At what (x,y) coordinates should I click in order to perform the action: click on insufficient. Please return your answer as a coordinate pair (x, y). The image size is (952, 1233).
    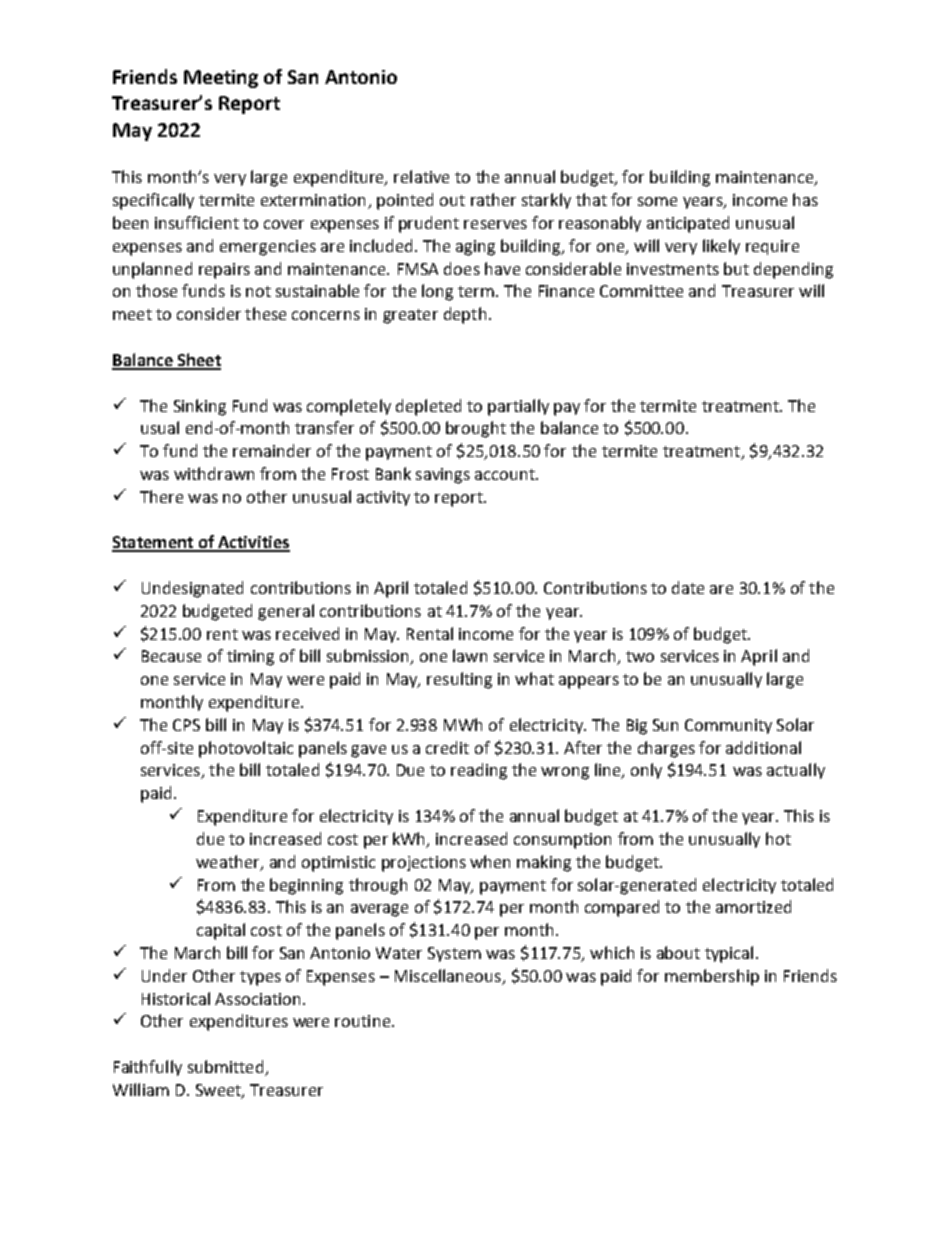
    Looking at the image, I should click on (197, 222).
